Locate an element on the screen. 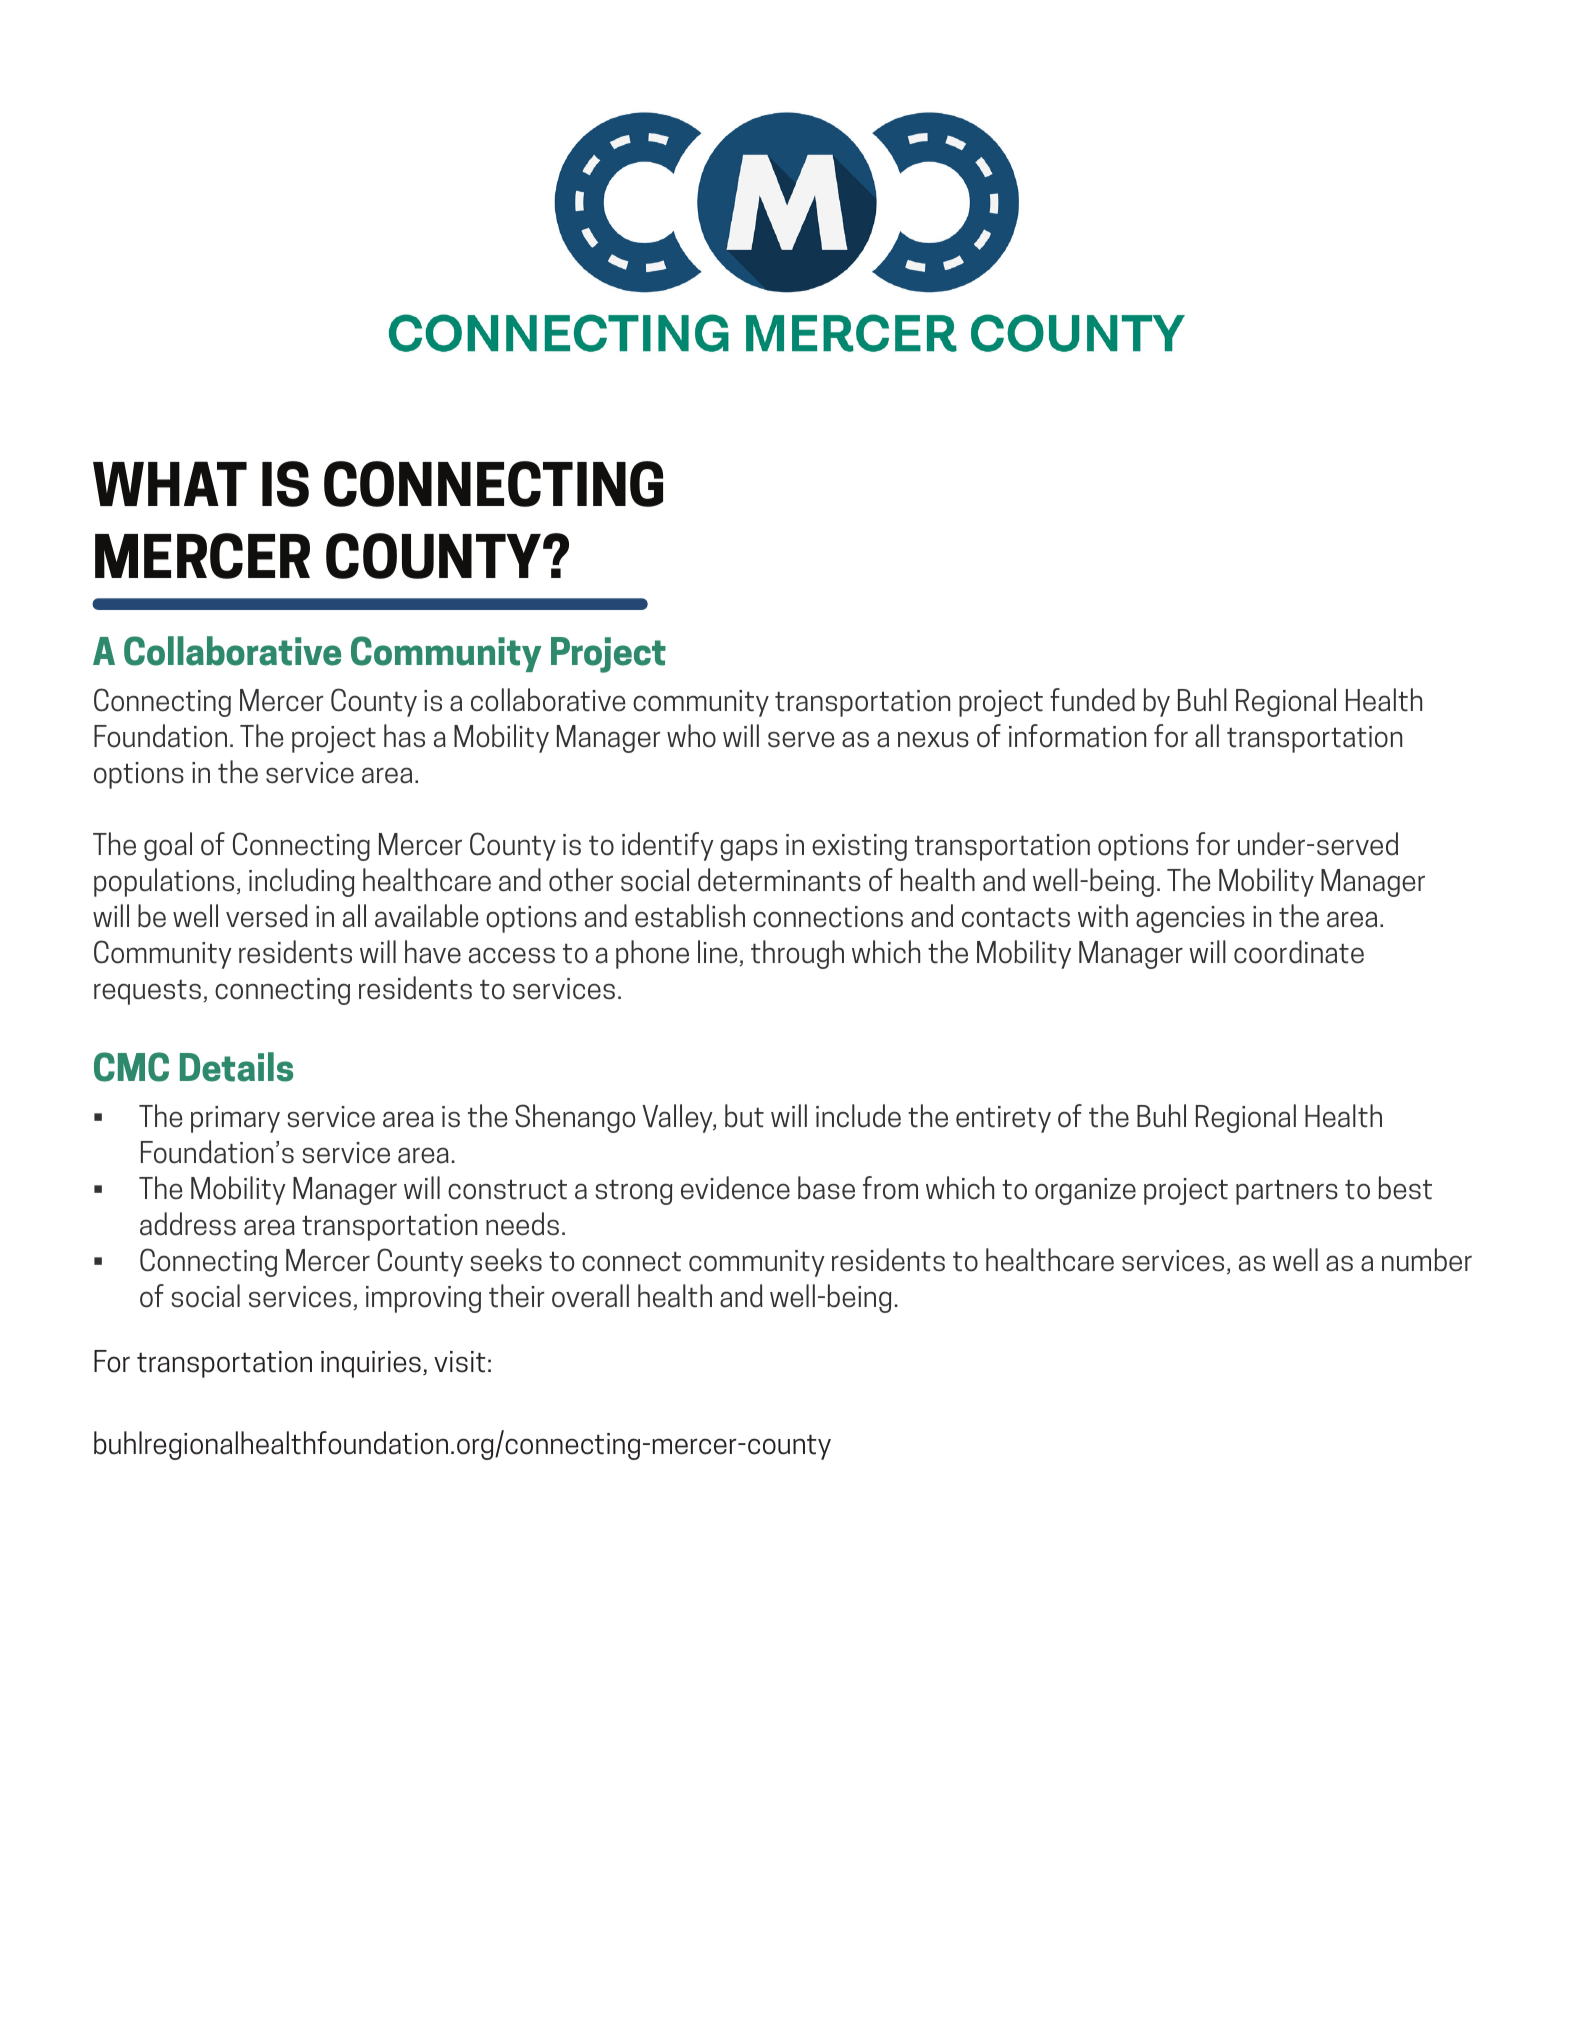  nexus is located at coordinates (933, 739).
